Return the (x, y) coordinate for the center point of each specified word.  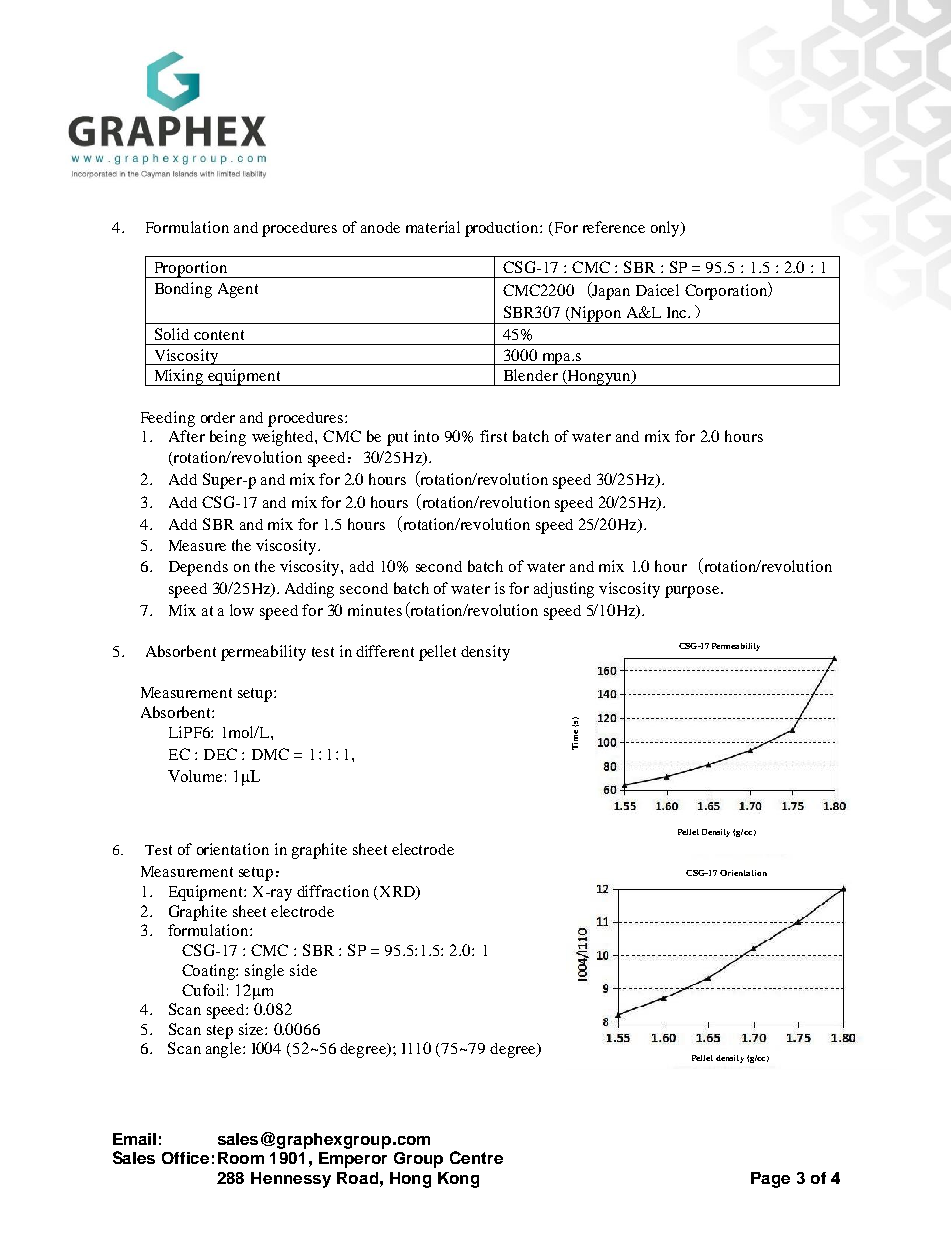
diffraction (333, 891)
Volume (195, 776)
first (493, 436)
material (433, 227)
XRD (398, 892)
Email (134, 1139)
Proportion (190, 269)
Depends (198, 568)
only (666, 229)
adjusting (564, 590)
